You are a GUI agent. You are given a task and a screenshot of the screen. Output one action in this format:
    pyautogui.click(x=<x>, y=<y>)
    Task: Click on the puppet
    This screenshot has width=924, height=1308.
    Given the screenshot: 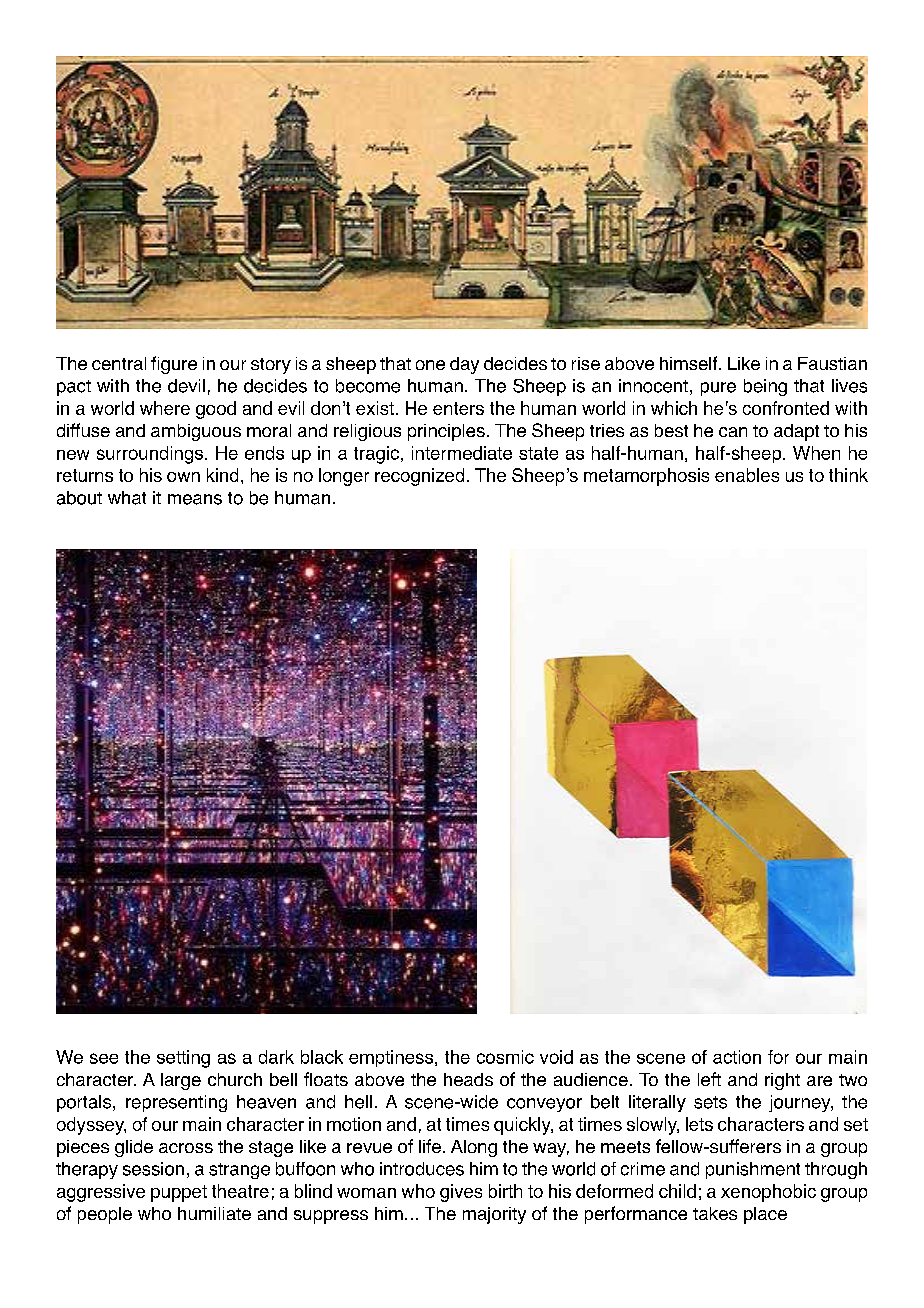 What is the action you would take?
    pyautogui.click(x=179, y=1193)
